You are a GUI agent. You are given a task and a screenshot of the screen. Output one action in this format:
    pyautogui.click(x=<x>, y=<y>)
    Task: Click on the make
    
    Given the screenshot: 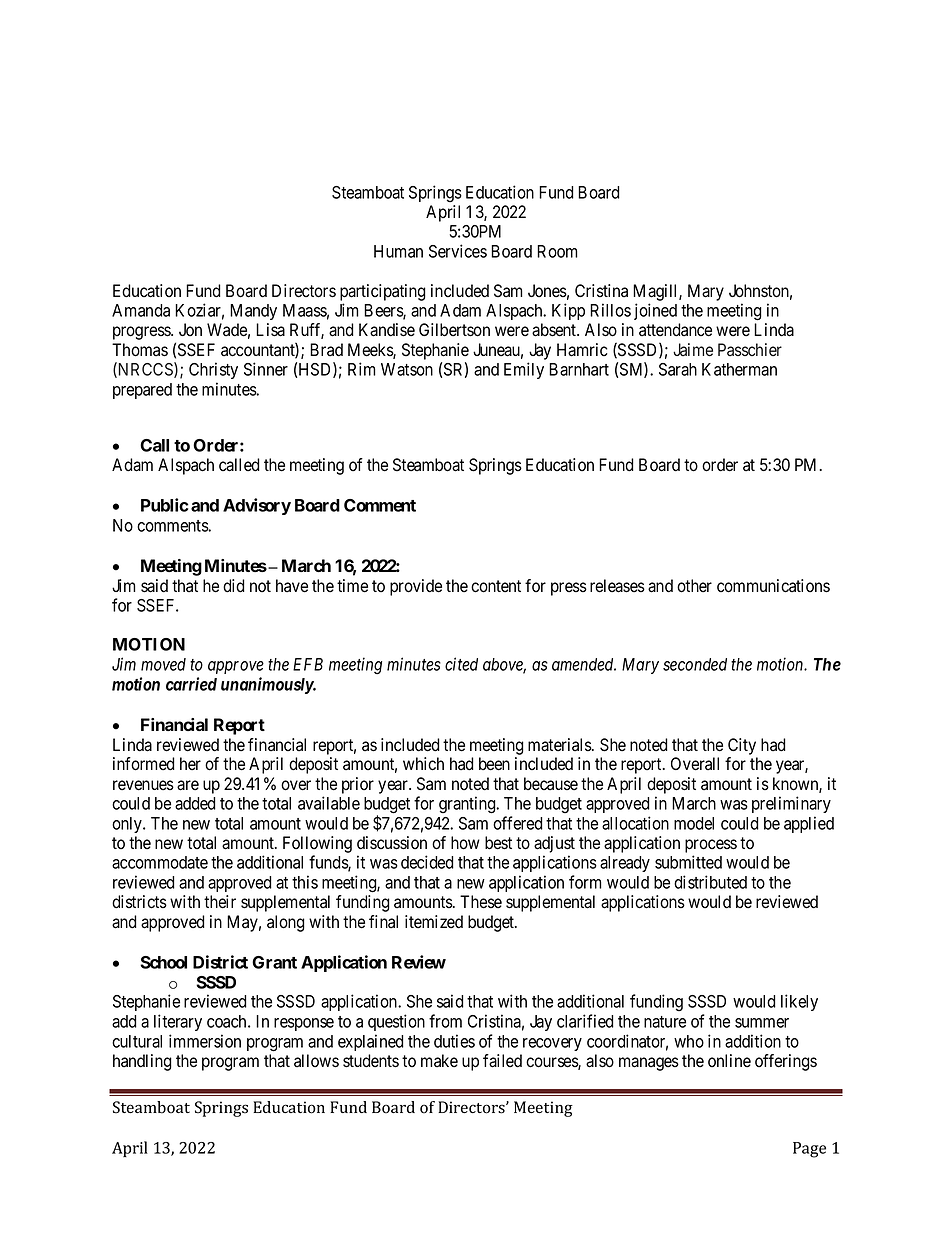 What is the action you would take?
    pyautogui.click(x=439, y=1061)
